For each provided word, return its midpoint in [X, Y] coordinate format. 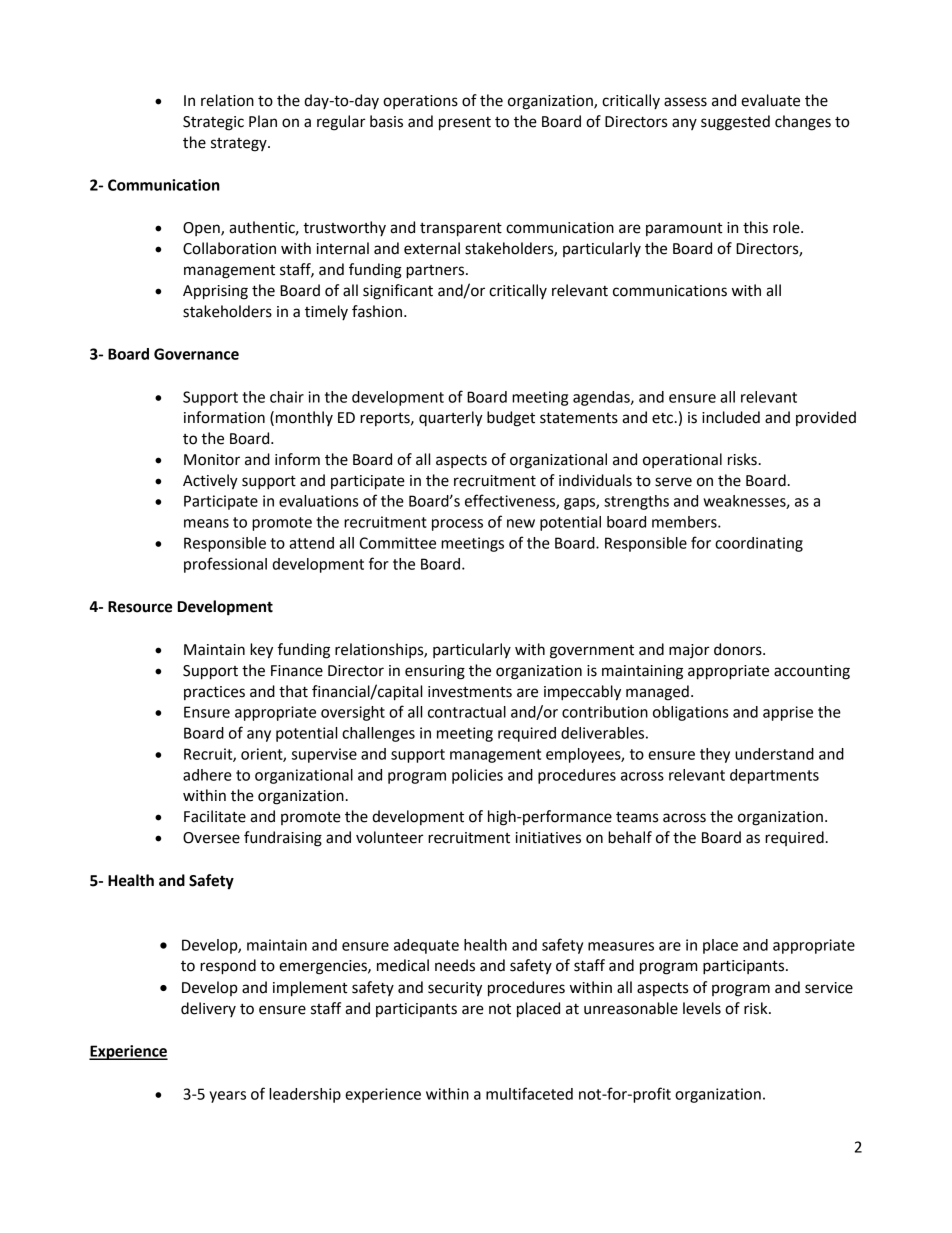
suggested [735, 123]
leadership [305, 1095]
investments [470, 692]
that [293, 691]
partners [436, 272]
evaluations [318, 501]
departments [774, 776]
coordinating [759, 544]
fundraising [283, 839]
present [465, 124]
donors [739, 649]
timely [326, 312]
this [755, 227]
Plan [263, 121]
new [521, 523]
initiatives [548, 838]
